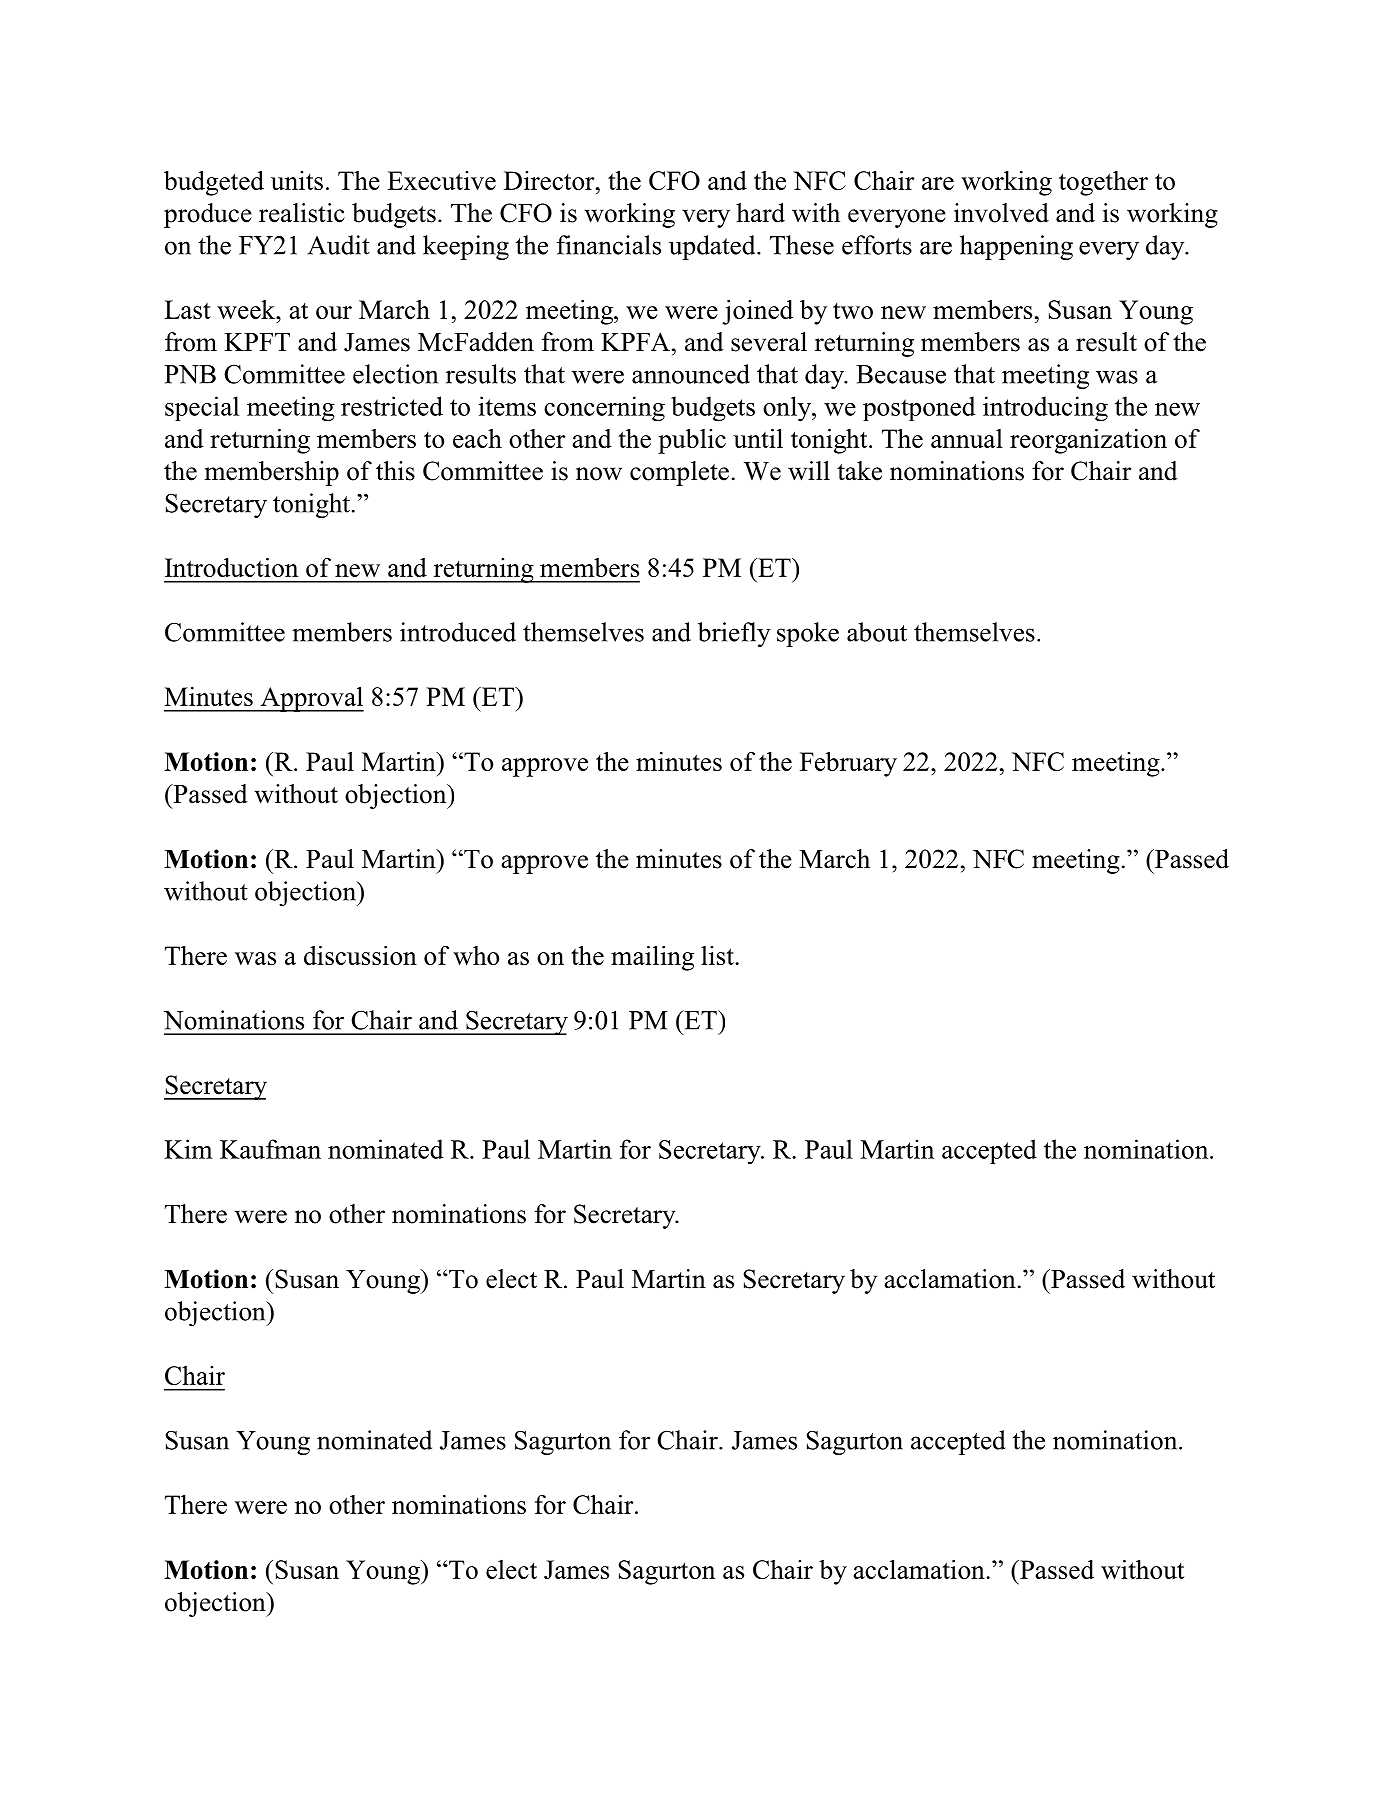 Image resolution: width=1394 pixels, height=1804 pixels. Describe the element at coordinates (392, 406) in the screenshot. I see `restricted` at that location.
